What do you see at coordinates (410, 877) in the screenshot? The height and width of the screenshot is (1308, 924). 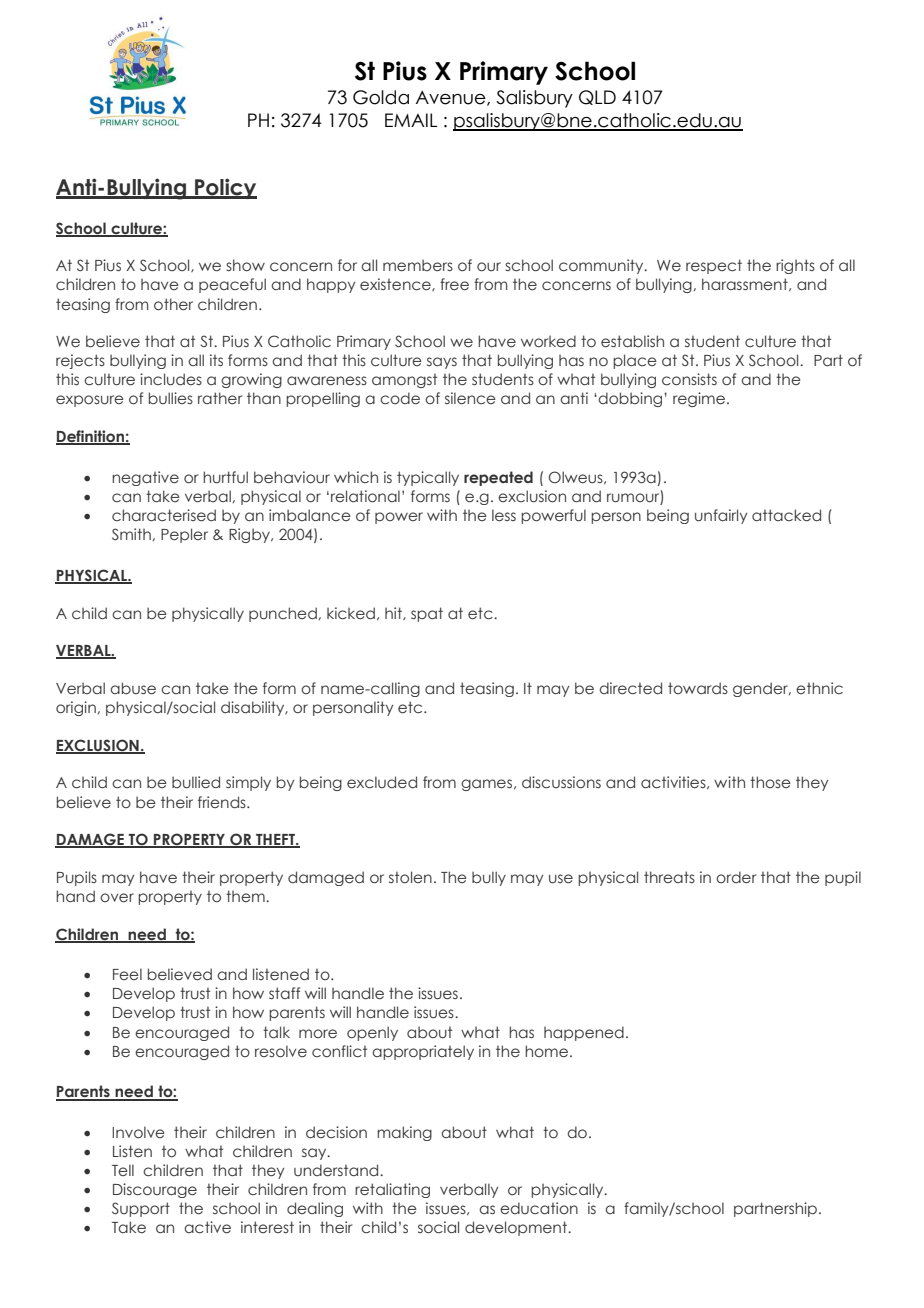 I see `stolen` at bounding box center [410, 877].
